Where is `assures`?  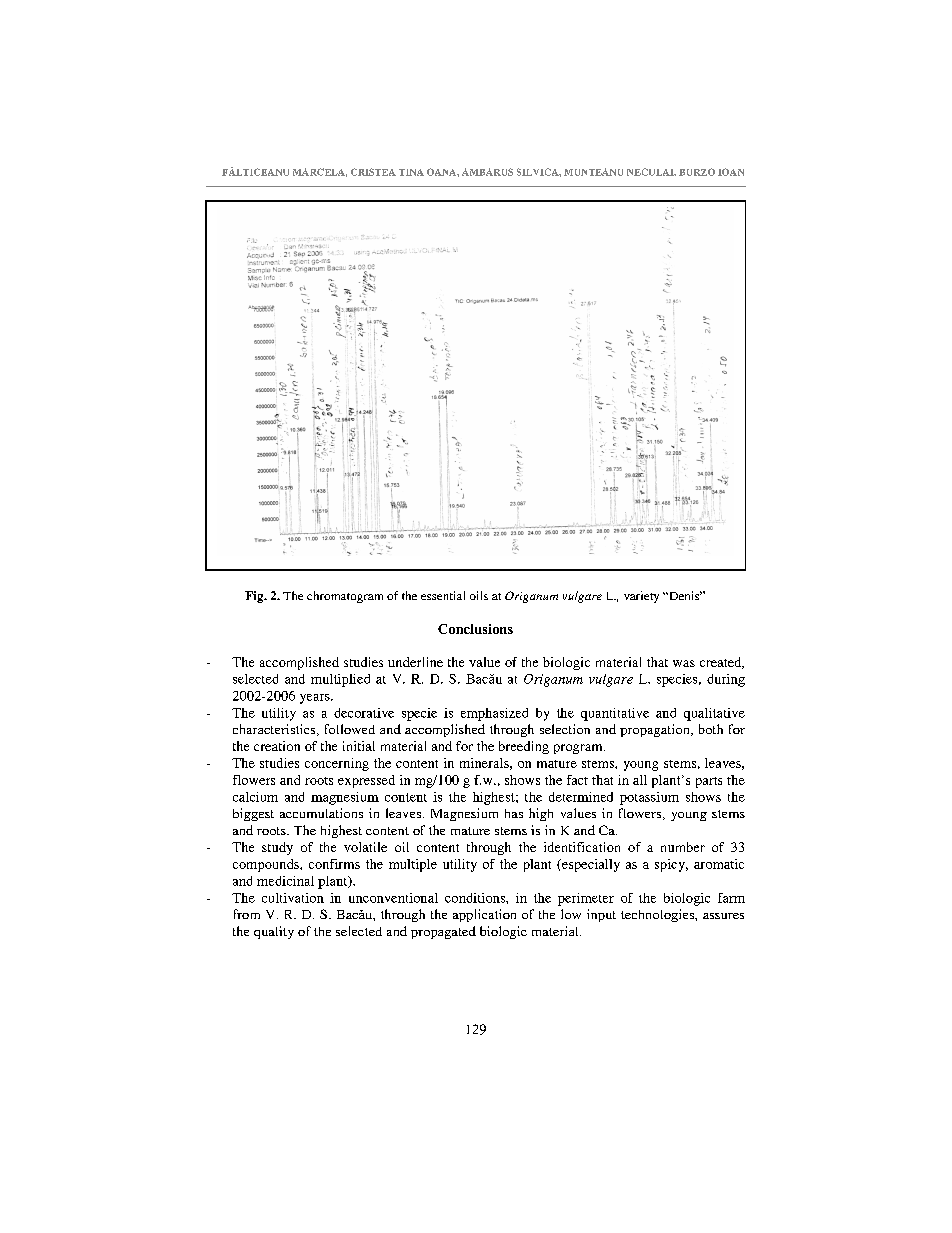 assures is located at coordinates (723, 916).
